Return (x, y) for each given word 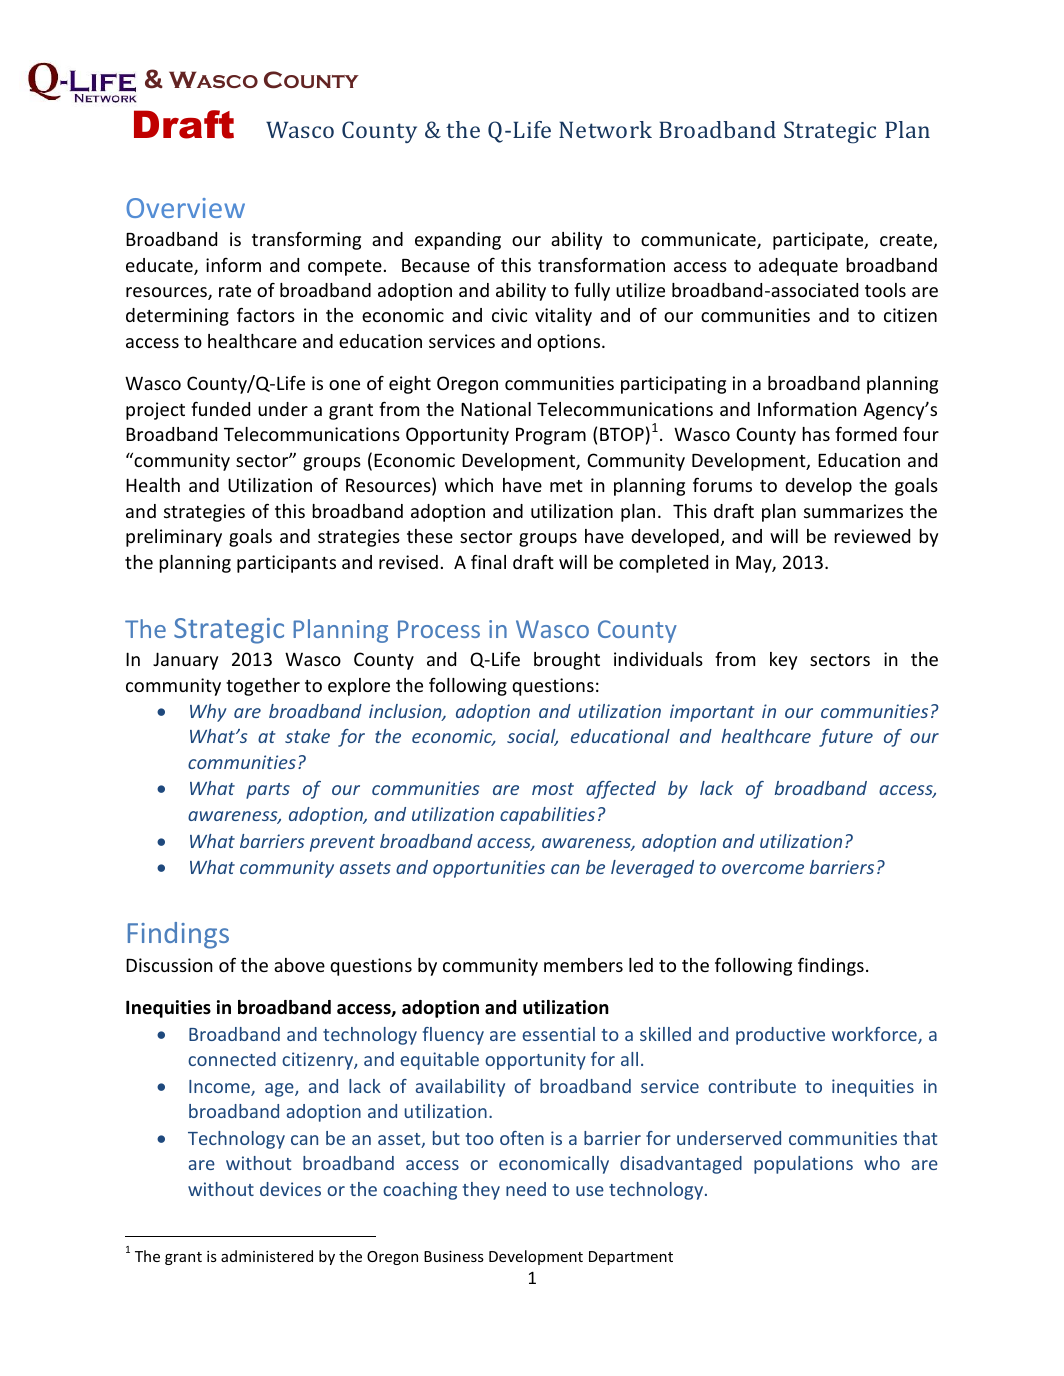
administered (267, 1256)
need (526, 1189)
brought (567, 661)
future (846, 738)
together (263, 687)
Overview (185, 208)
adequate (798, 267)
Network (605, 129)
